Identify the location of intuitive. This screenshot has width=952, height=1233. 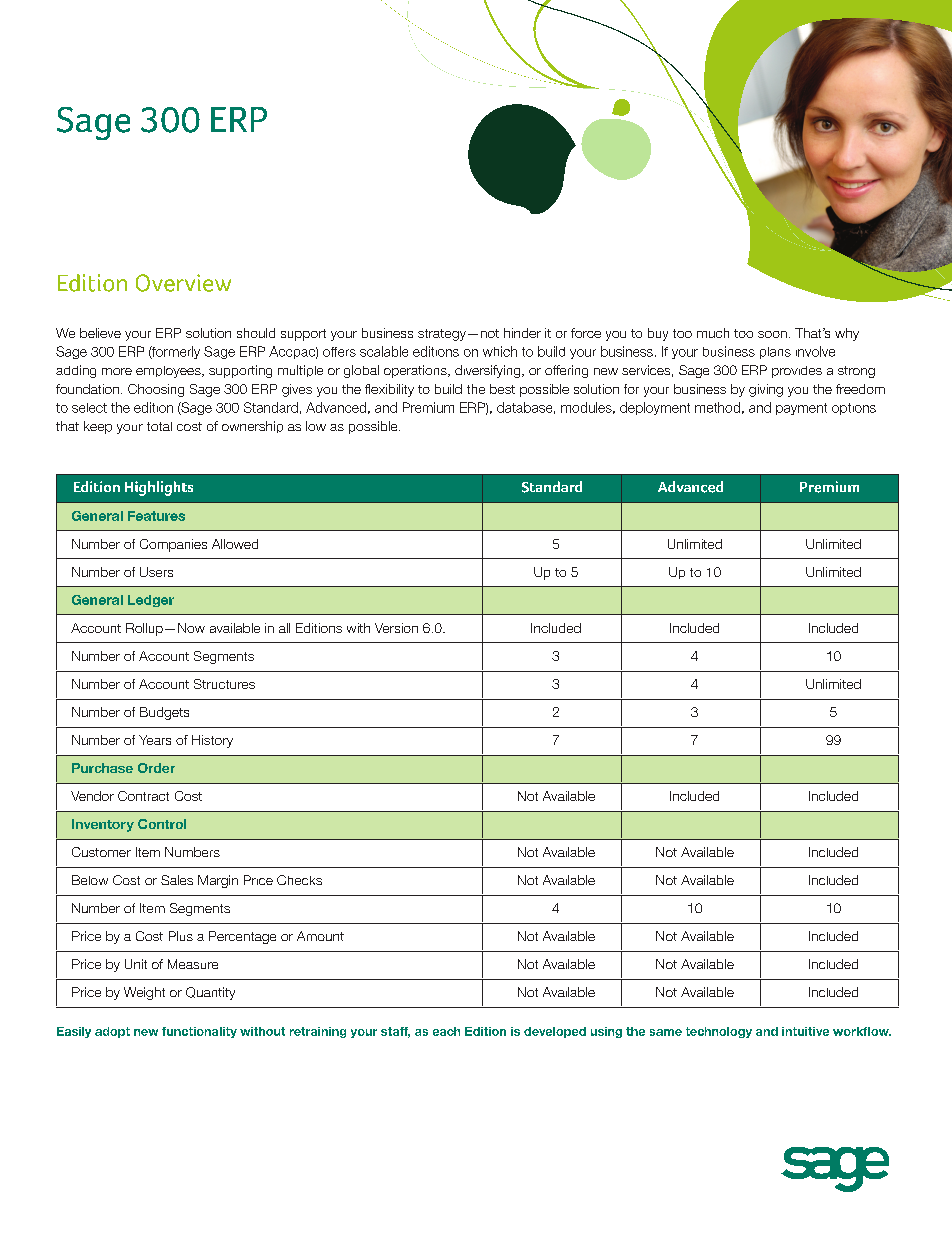
(805, 1031).
